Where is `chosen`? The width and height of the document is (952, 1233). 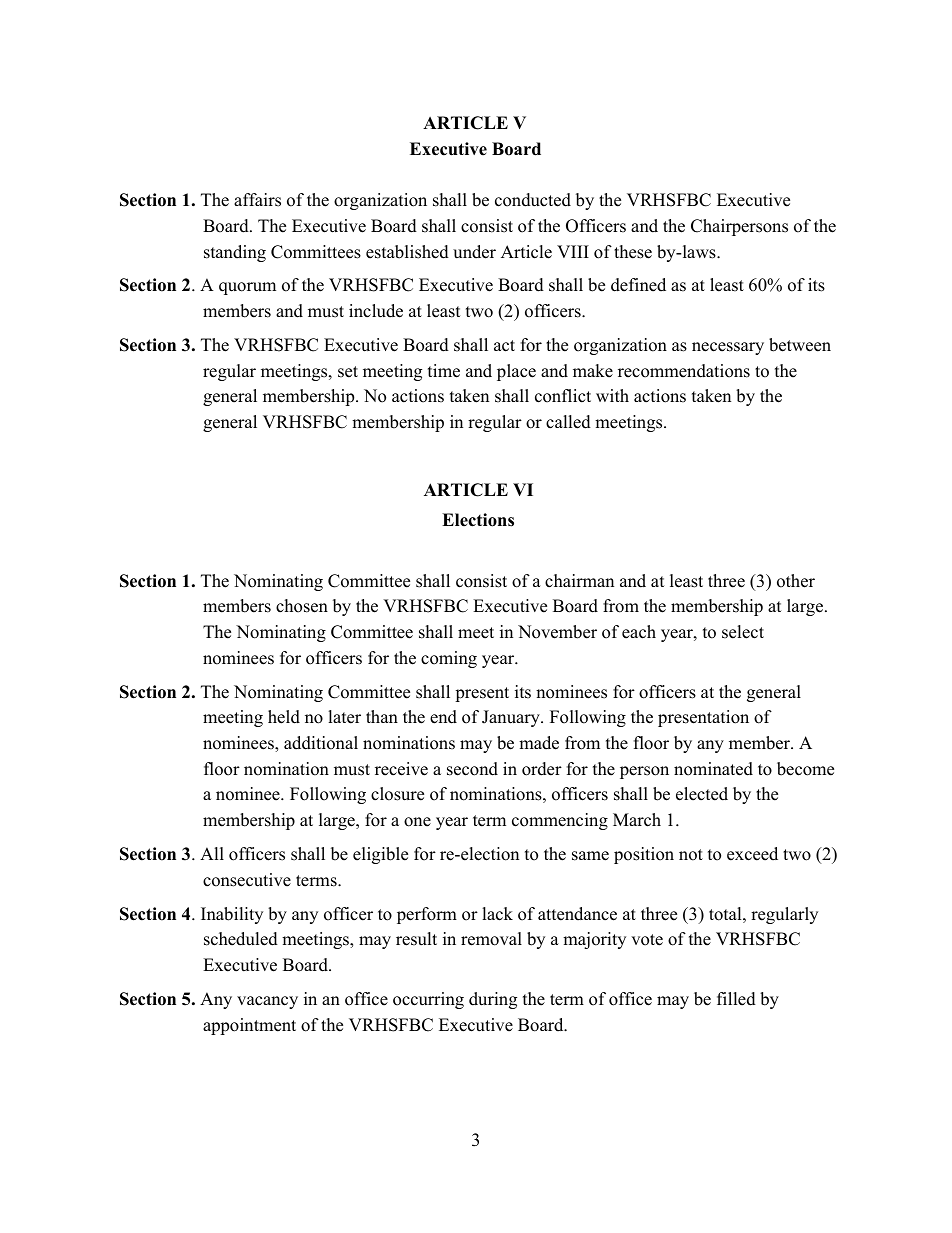 chosen is located at coordinates (302, 606).
